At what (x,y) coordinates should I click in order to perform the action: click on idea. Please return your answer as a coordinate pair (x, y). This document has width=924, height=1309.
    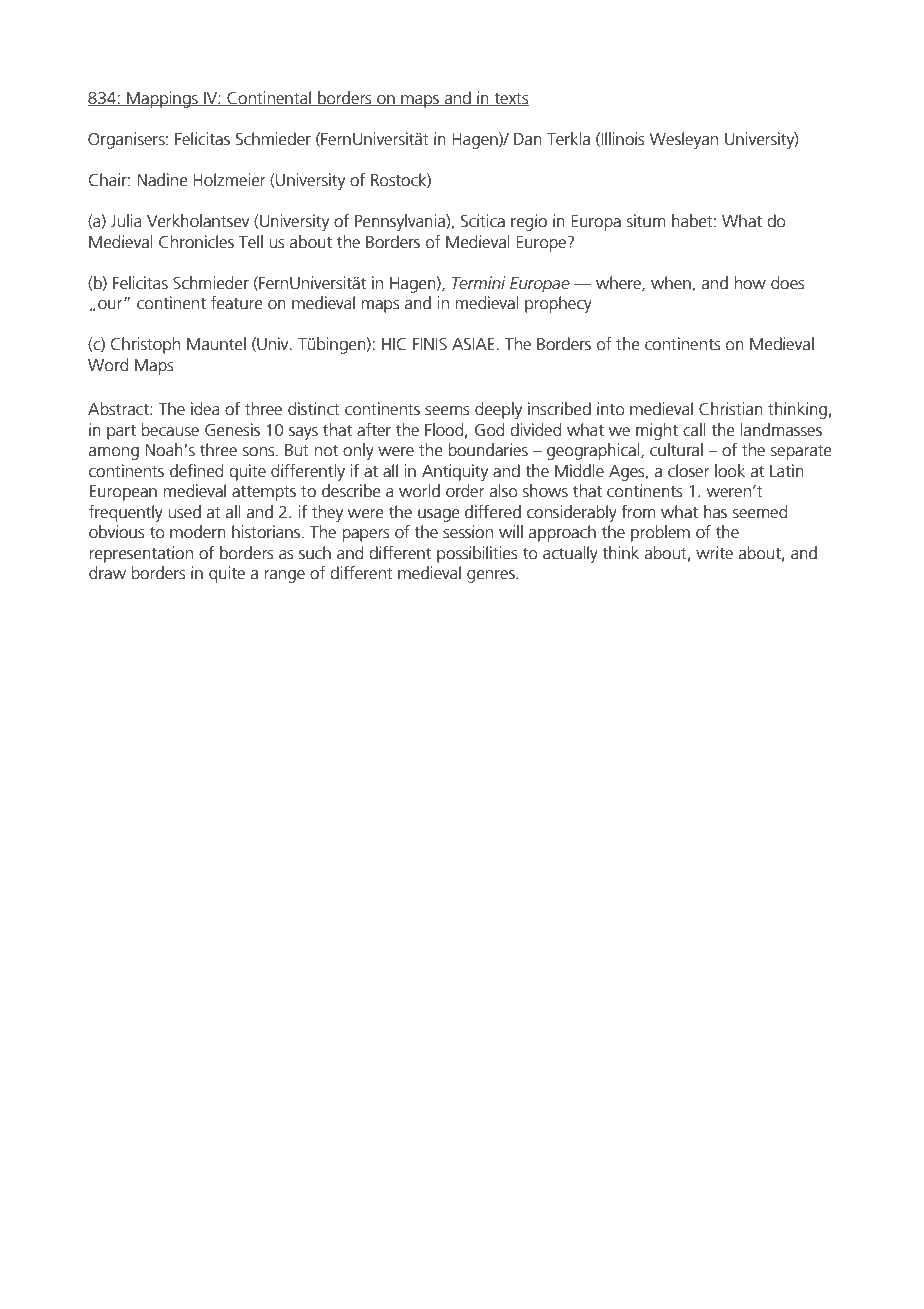
    Looking at the image, I should click on (205, 409).
